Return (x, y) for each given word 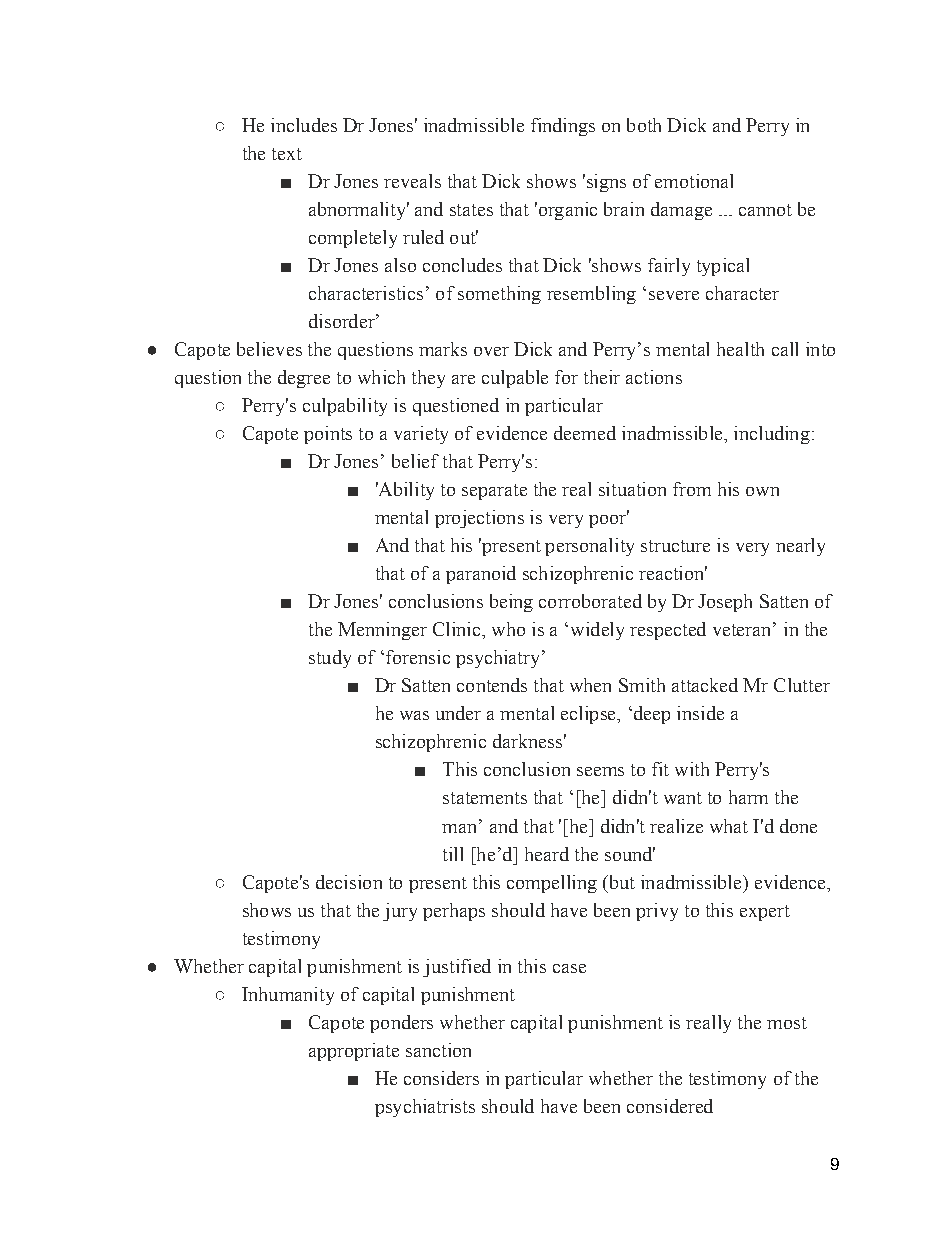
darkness (527, 741)
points (328, 435)
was (414, 715)
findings (563, 127)
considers (441, 1078)
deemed (585, 433)
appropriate (354, 1052)
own (762, 491)
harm (748, 797)
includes (304, 125)
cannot (765, 210)
